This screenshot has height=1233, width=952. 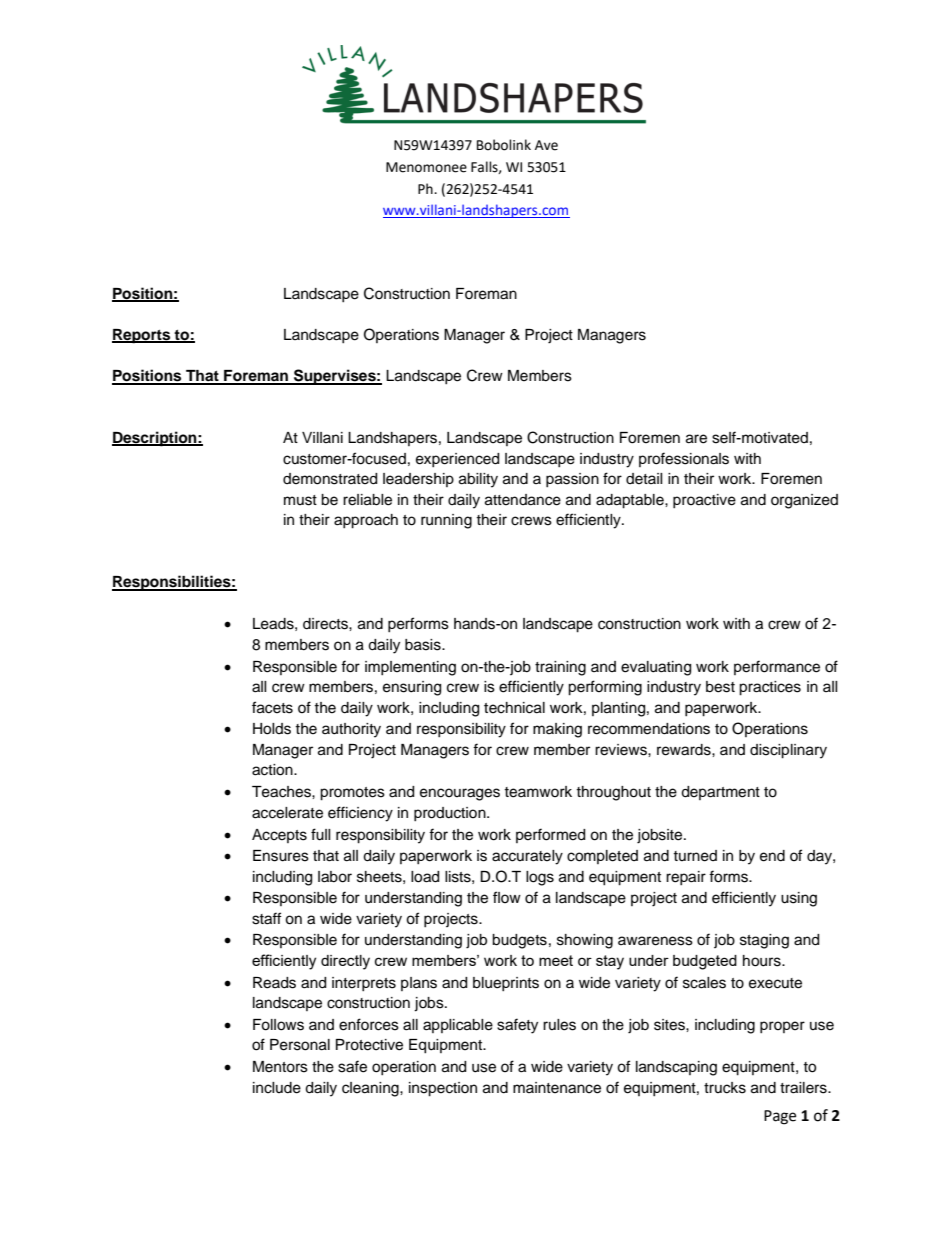 What do you see at coordinates (424, 645) in the screenshot?
I see `basis` at bounding box center [424, 645].
